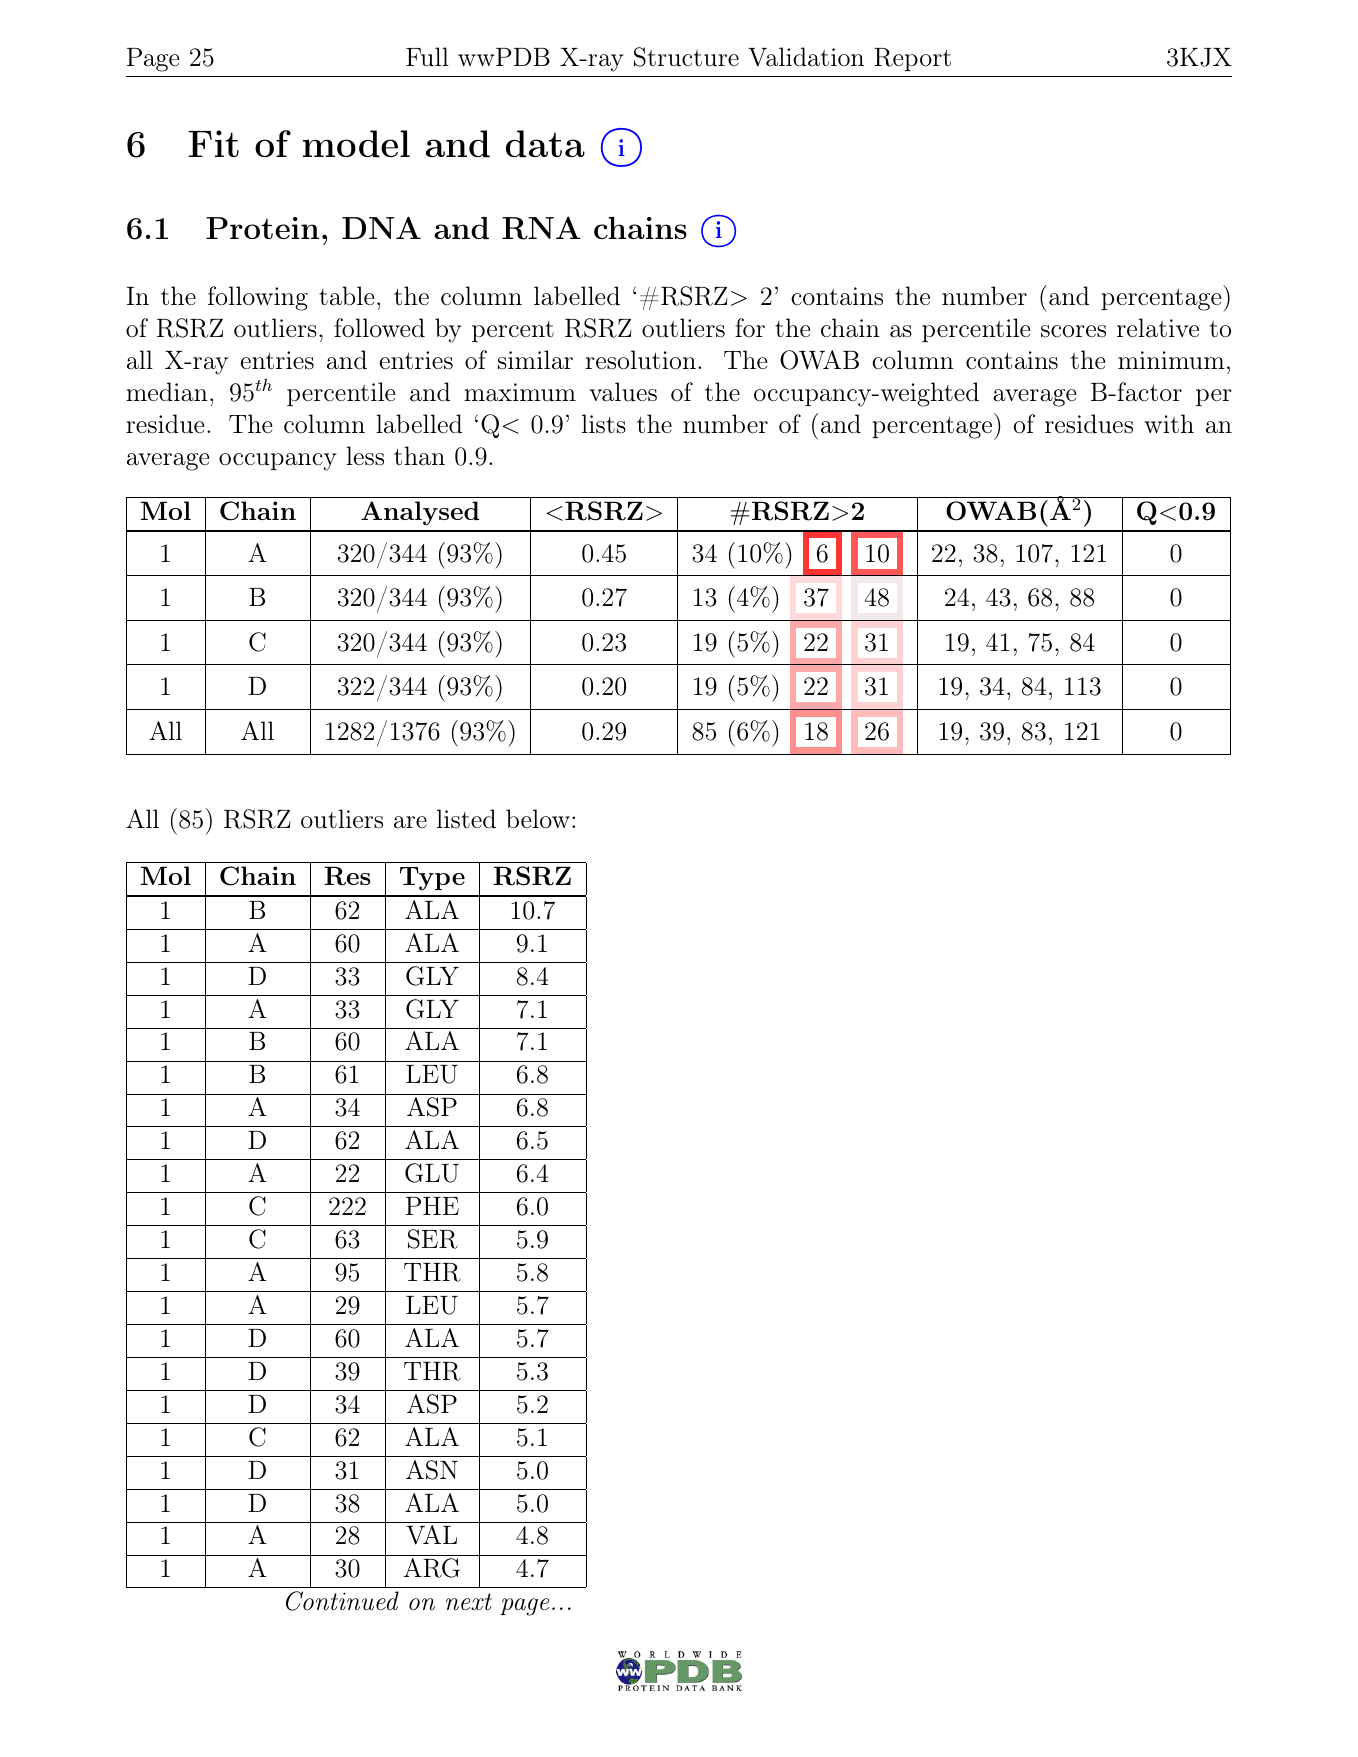  Describe the element at coordinates (356, 143) in the document. I see `model` at that location.
